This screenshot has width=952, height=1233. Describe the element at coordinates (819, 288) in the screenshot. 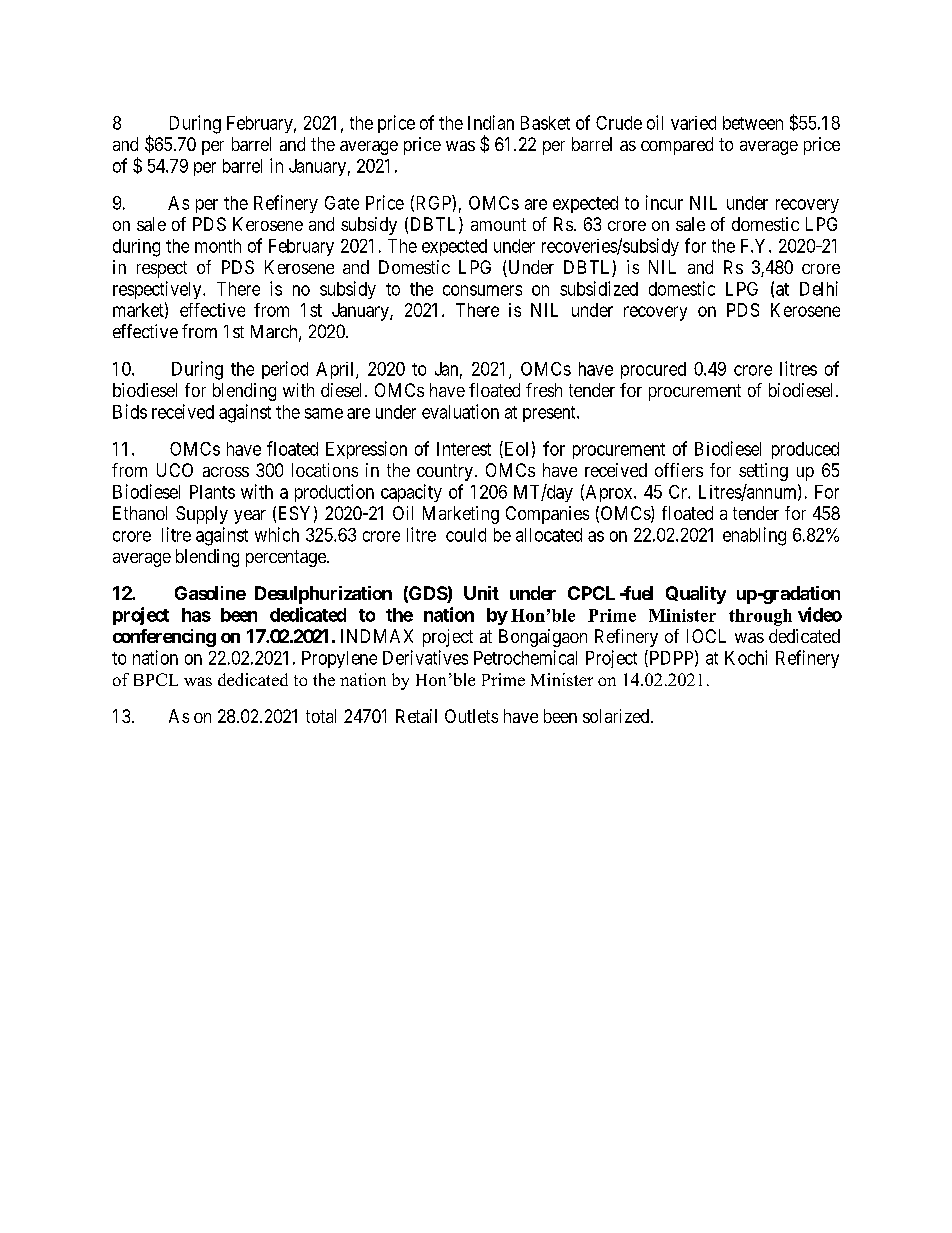

I see `Delhi` at that location.
